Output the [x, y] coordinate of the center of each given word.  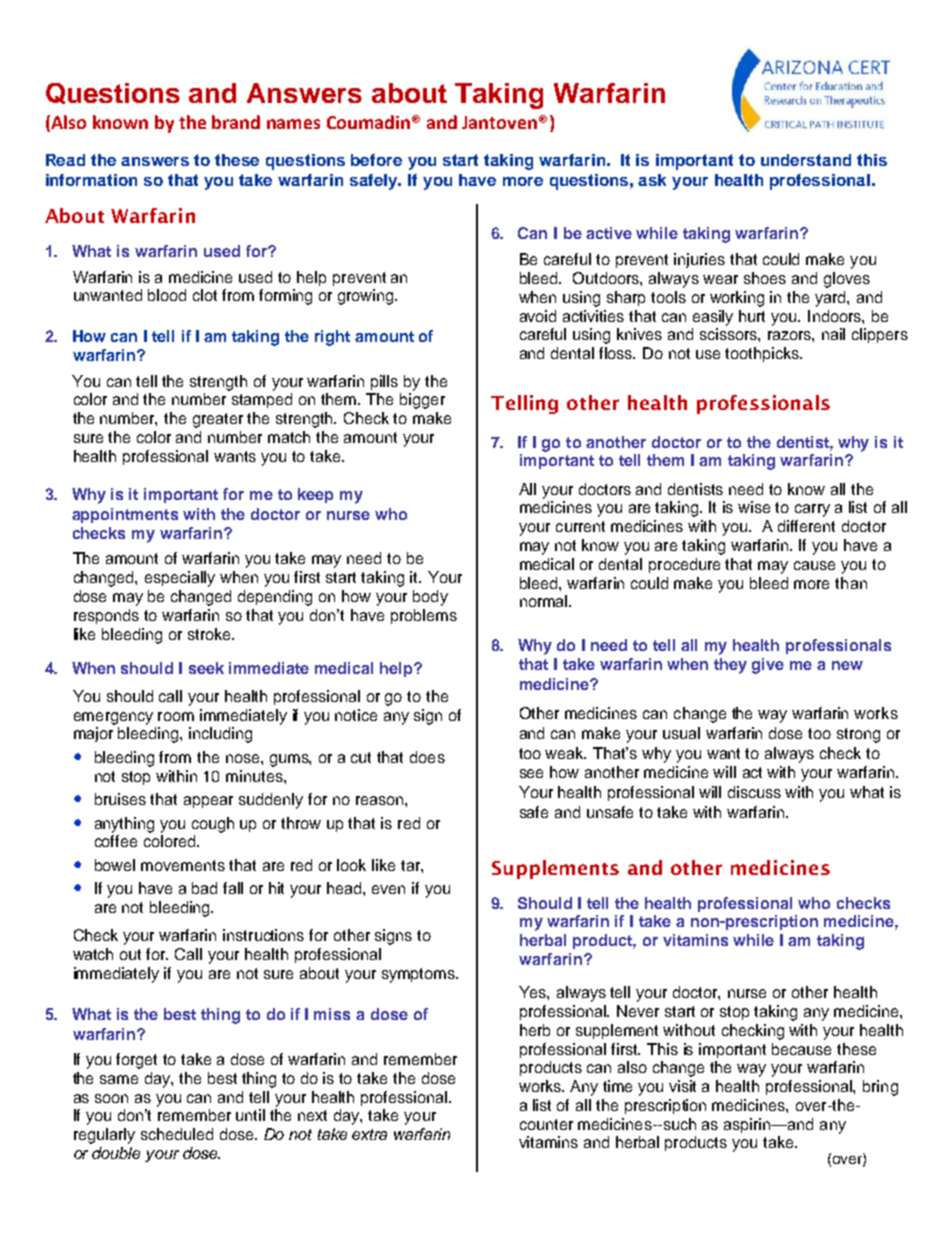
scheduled [177, 1134]
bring [880, 1088]
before [376, 160]
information [91, 180]
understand [806, 160]
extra [369, 1134]
